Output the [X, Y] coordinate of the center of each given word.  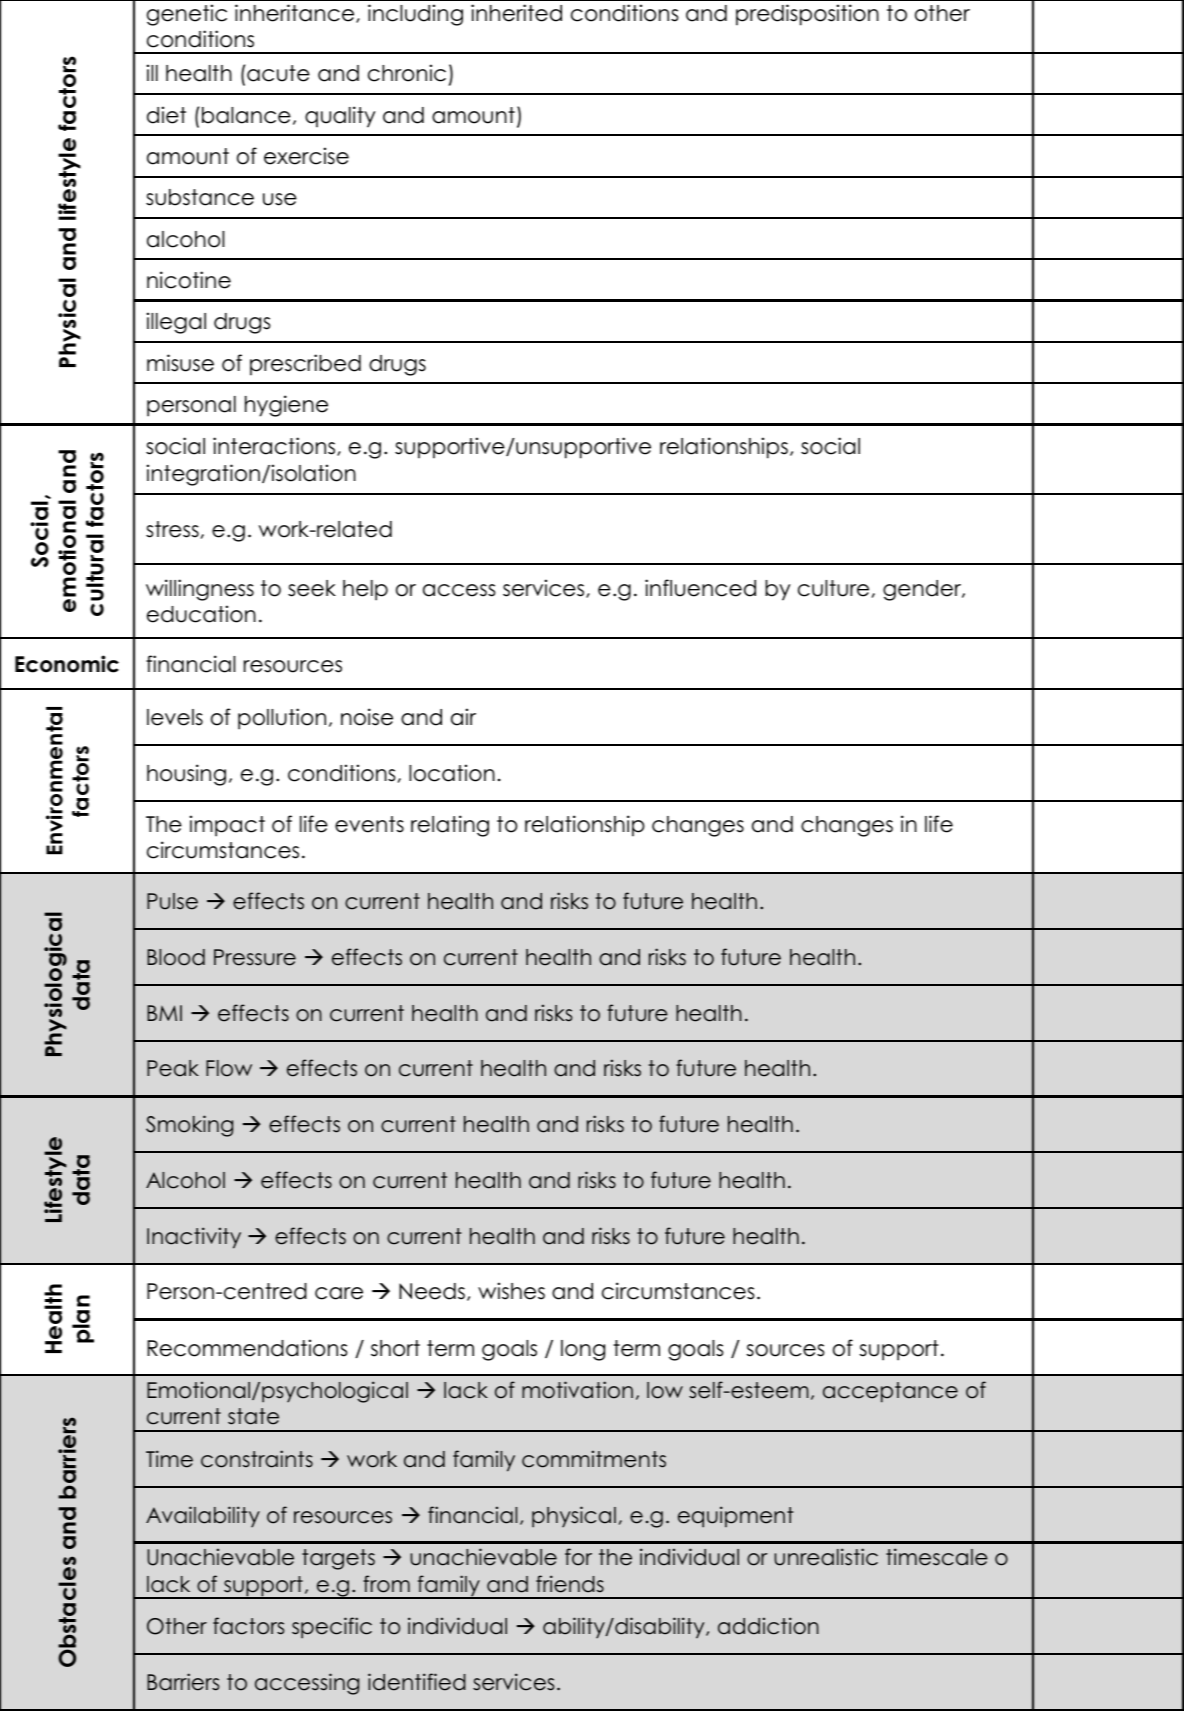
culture [833, 588]
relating [450, 826]
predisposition [807, 15]
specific [332, 1628]
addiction [768, 1626]
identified [417, 1682]
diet [166, 115]
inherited [516, 13]
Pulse [172, 901]
